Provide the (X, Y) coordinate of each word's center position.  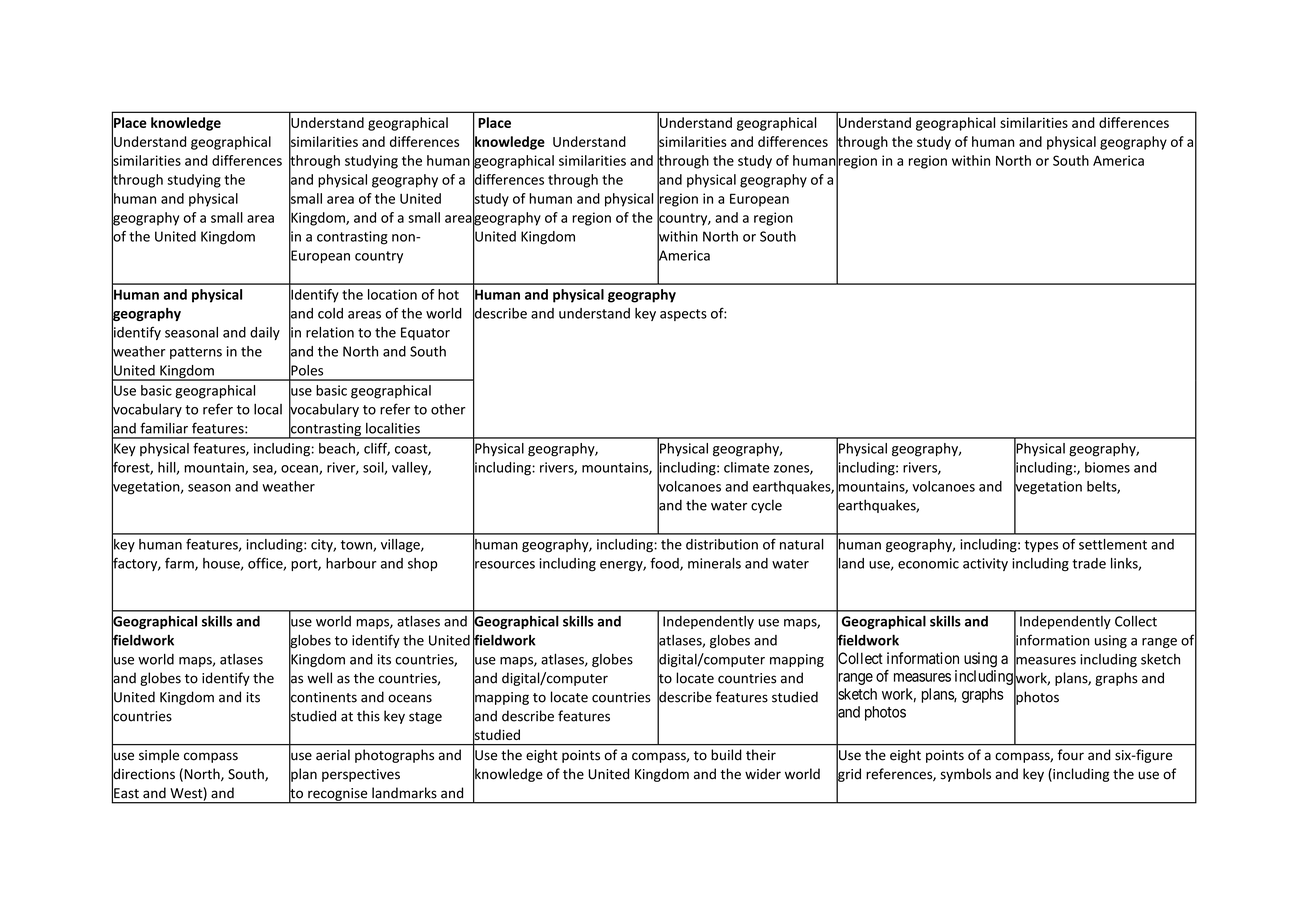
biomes (1107, 467)
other (448, 409)
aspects (683, 315)
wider (763, 774)
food (665, 564)
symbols (966, 775)
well (319, 678)
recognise (338, 795)
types (1041, 546)
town (357, 546)
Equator (425, 333)
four (1071, 755)
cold (330, 313)
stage (425, 718)
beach (338, 449)
